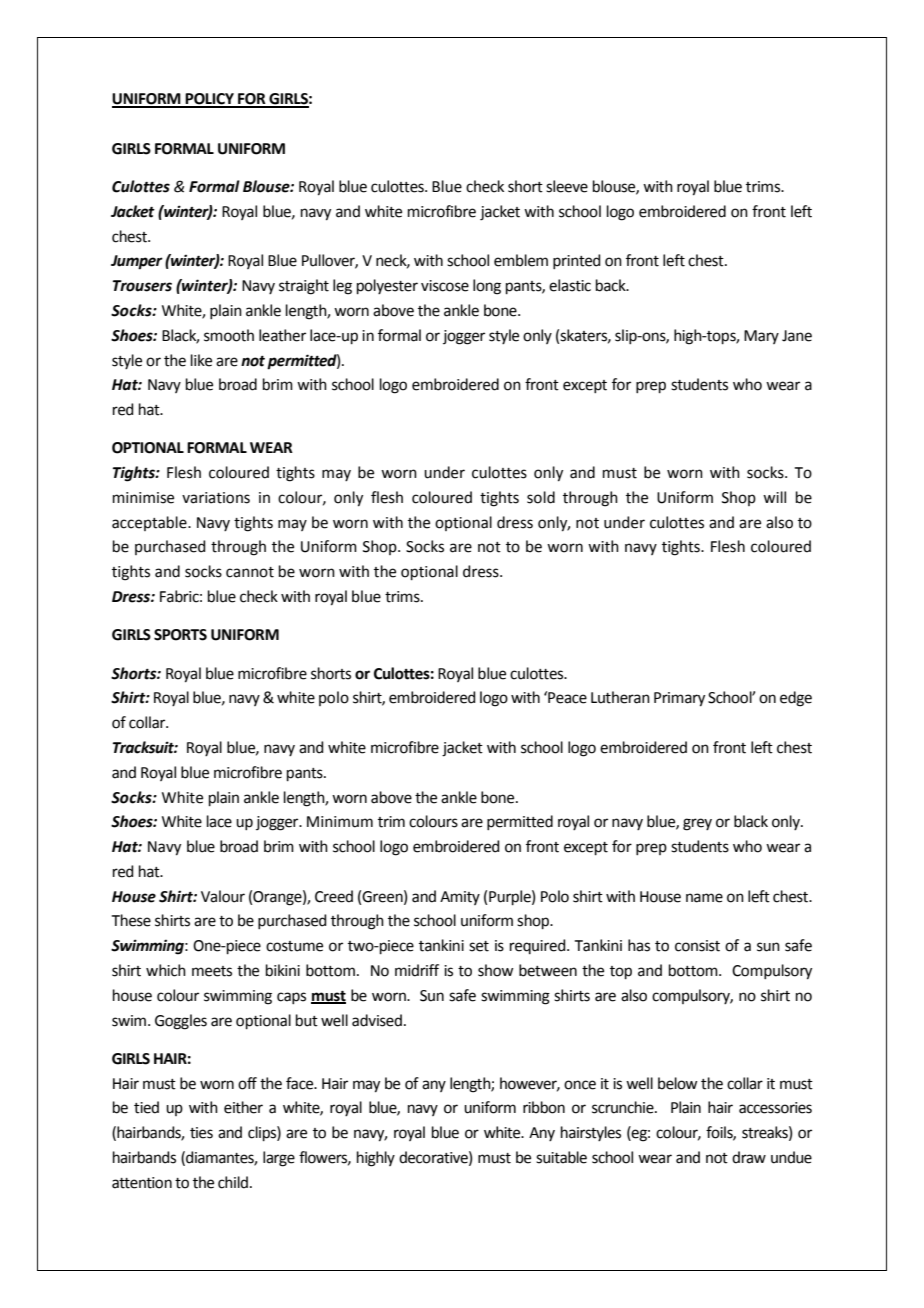 This screenshot has width=924, height=1308. Describe the element at coordinates (216, 498) in the screenshot. I see `variations` at that location.
